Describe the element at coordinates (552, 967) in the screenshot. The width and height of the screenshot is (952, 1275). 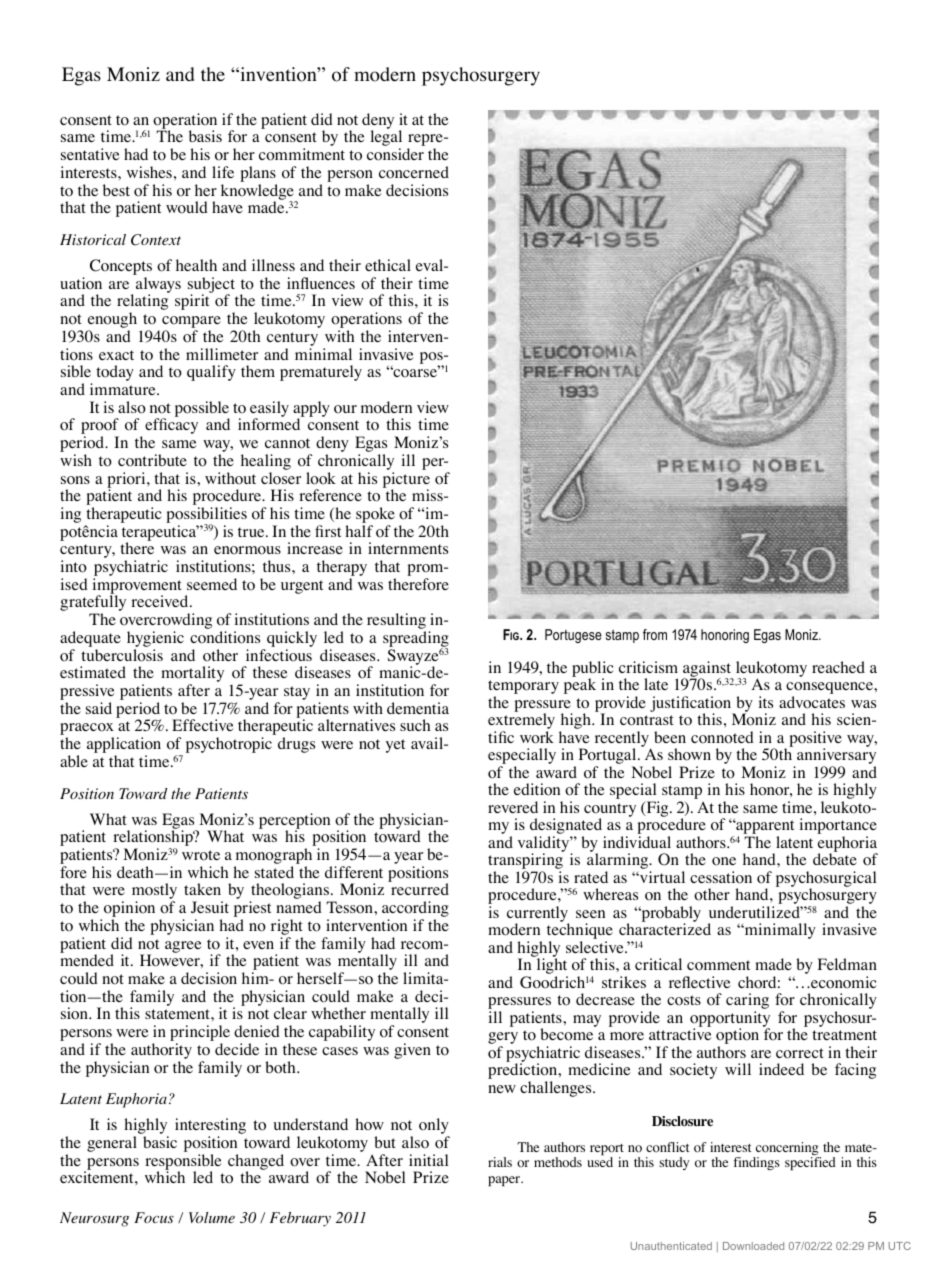
I see `light` at that location.
